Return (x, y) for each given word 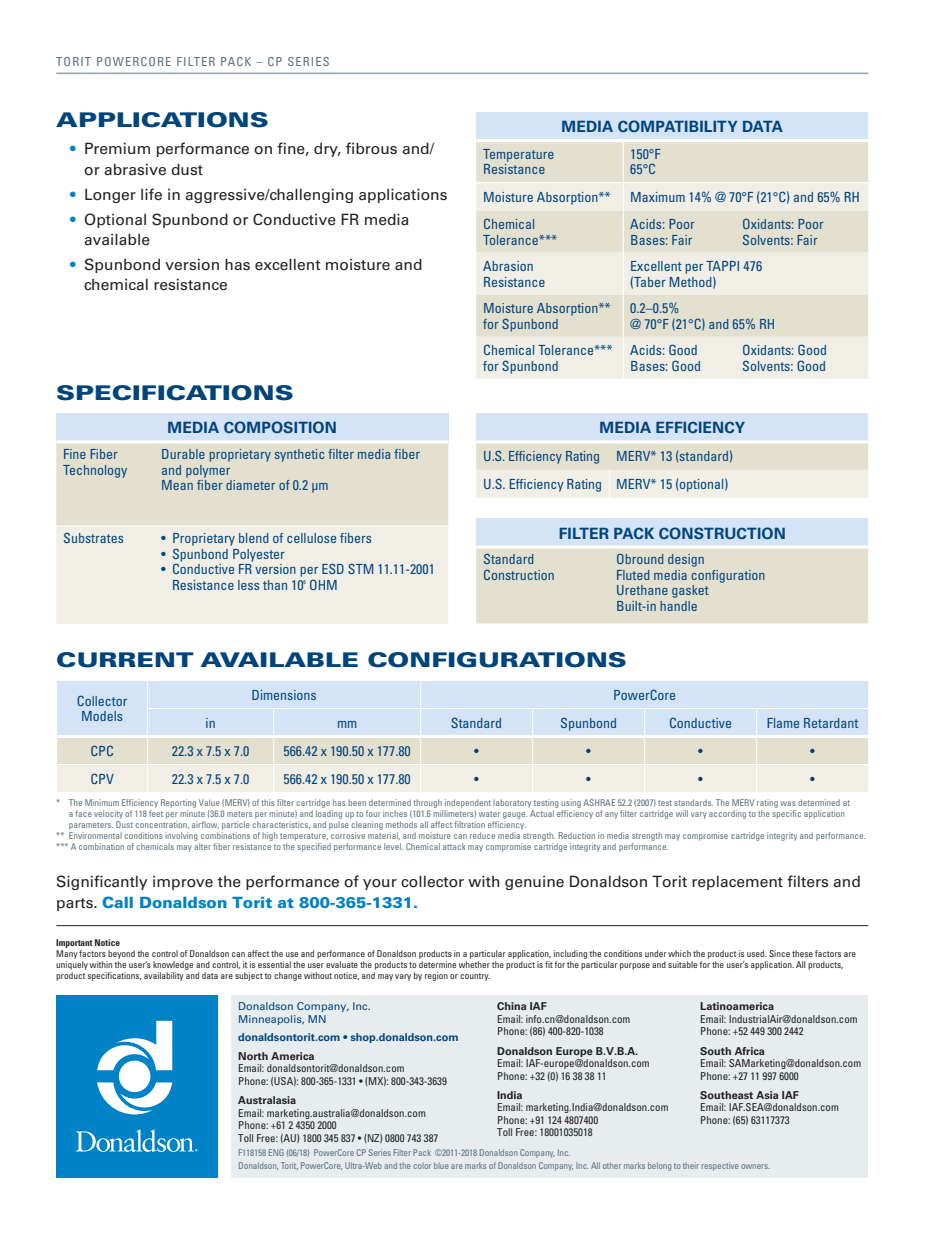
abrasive (135, 169)
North (253, 1056)
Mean (177, 485)
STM (360, 568)
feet (156, 813)
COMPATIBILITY (677, 126)
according (727, 814)
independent (468, 803)
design (686, 560)
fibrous (371, 148)
